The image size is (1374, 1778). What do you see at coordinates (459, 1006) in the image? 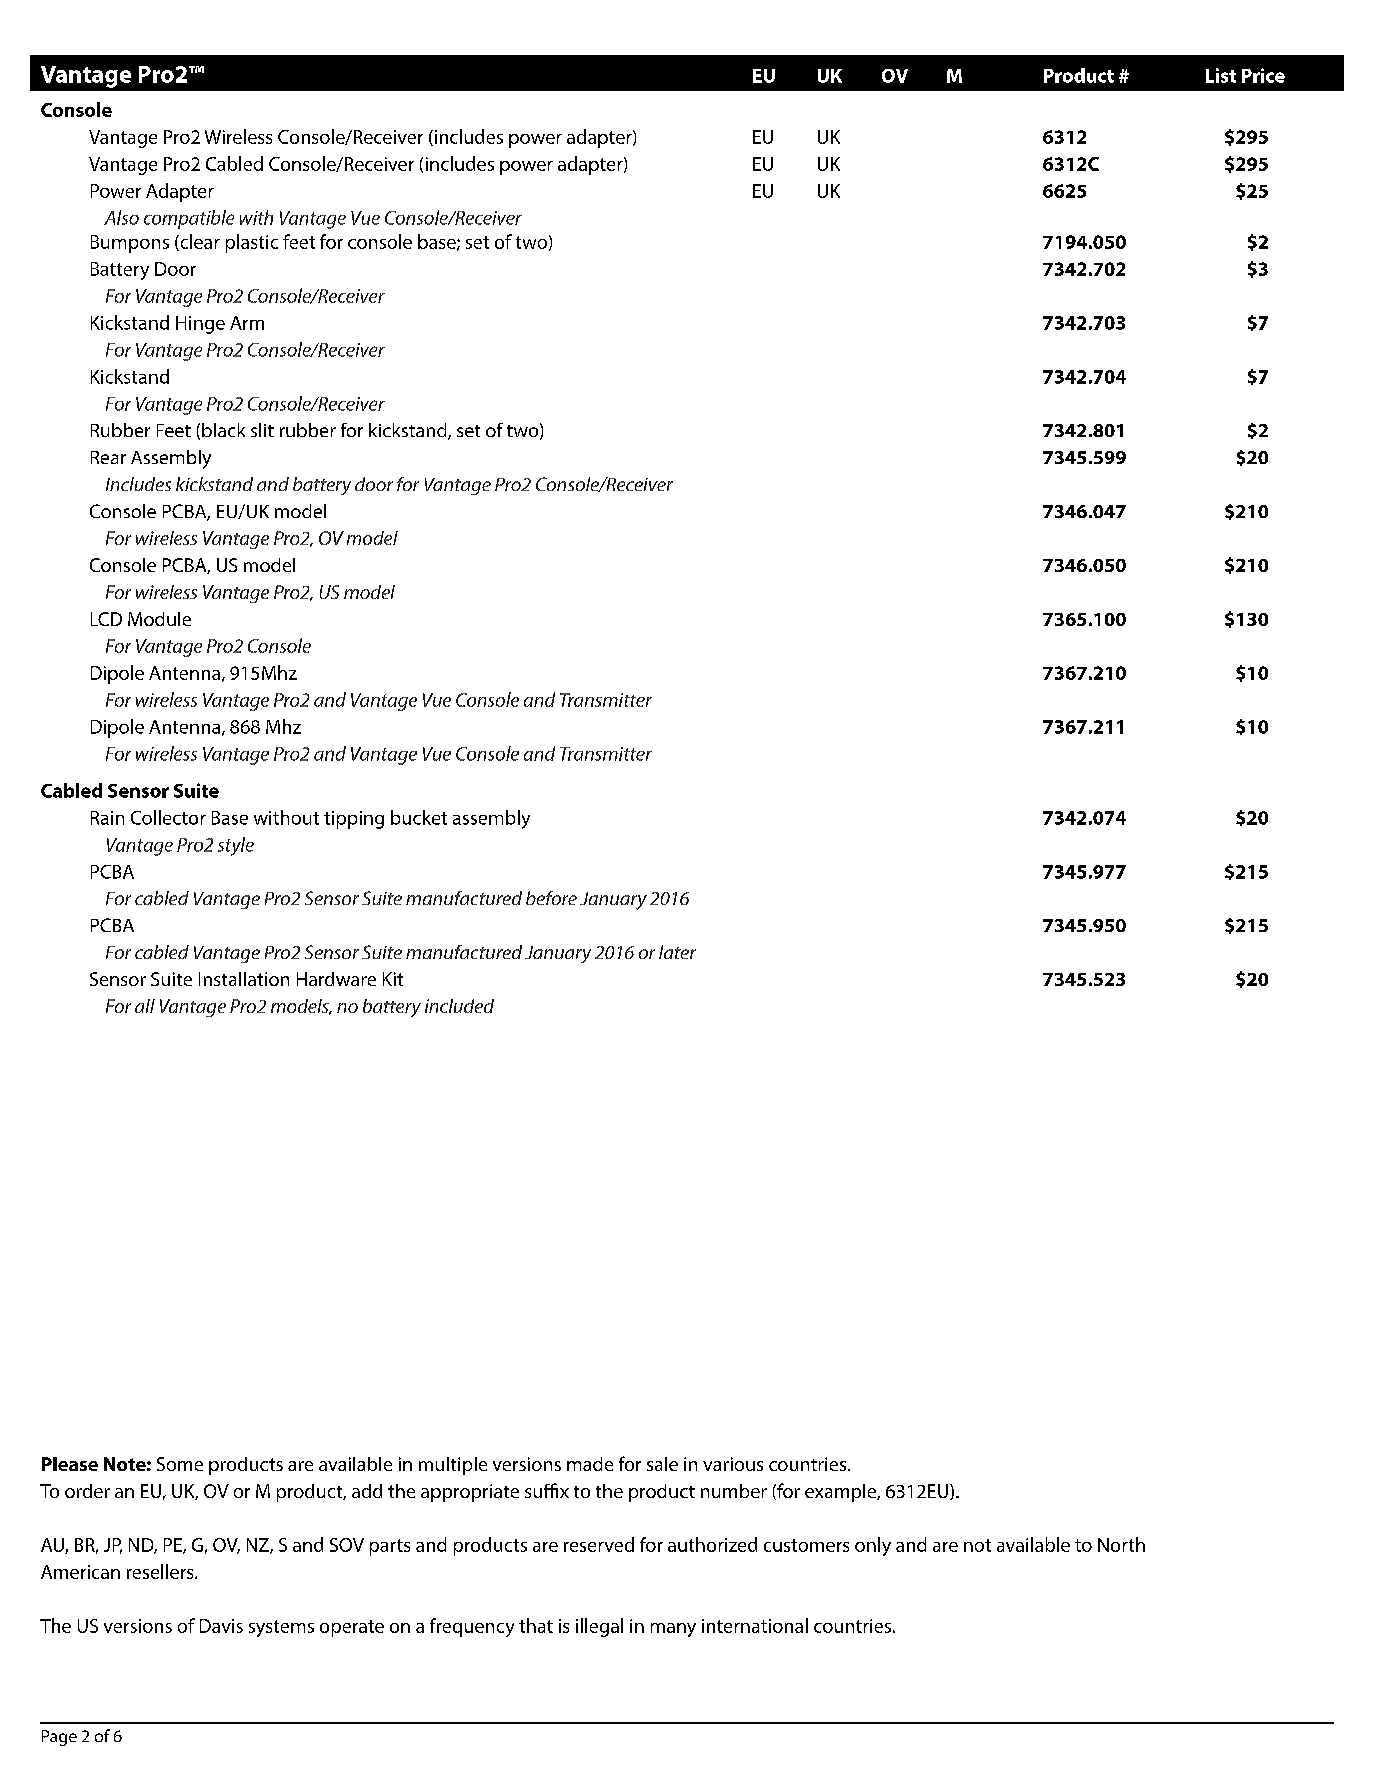
I see `included` at bounding box center [459, 1006].
